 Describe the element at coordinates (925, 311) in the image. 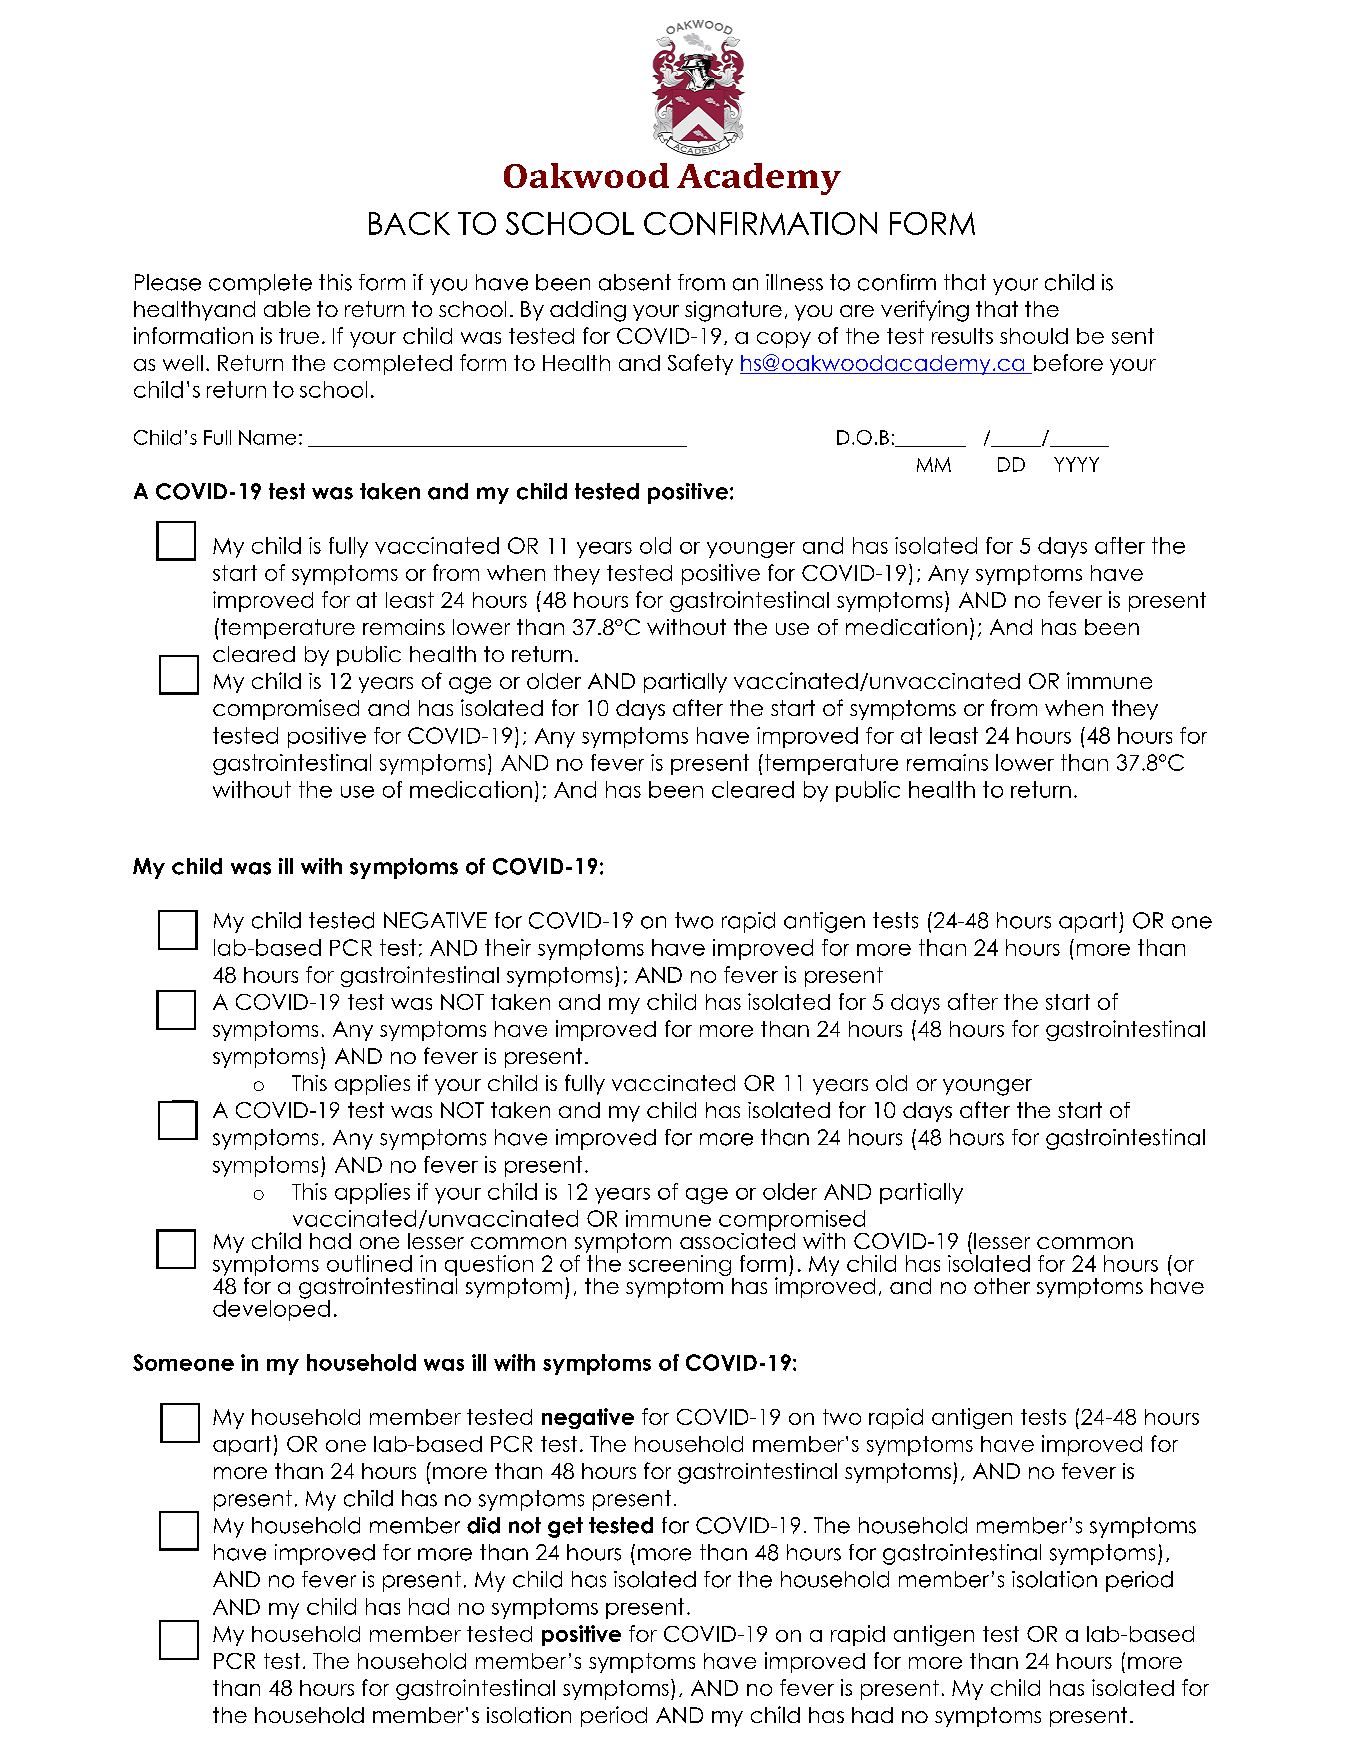

I see `verifying` at that location.
